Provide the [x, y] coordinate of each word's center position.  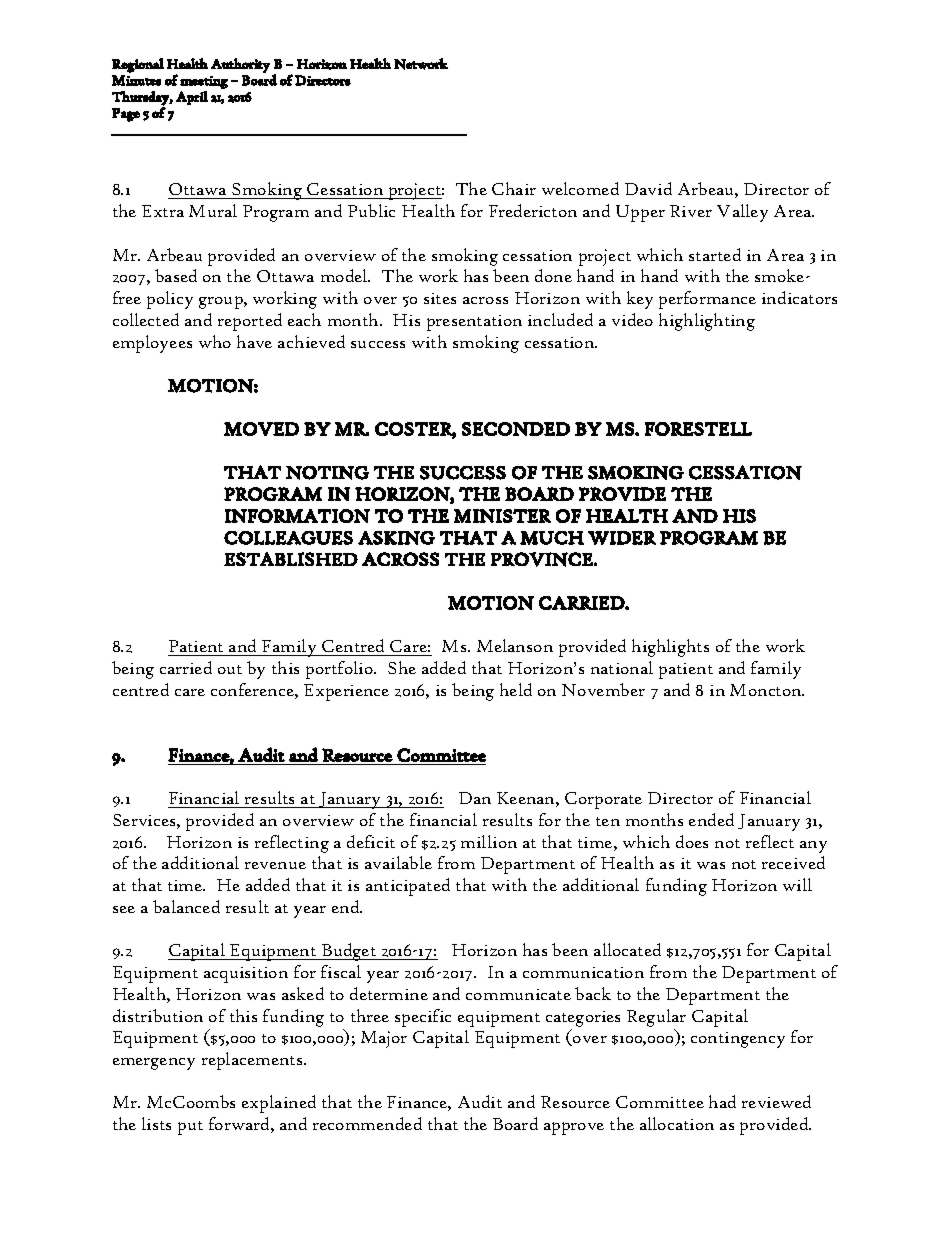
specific [423, 1018]
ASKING [396, 538]
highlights [670, 648]
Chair [514, 188]
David [648, 188]
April [192, 98]
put [190, 1128]
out [230, 669]
